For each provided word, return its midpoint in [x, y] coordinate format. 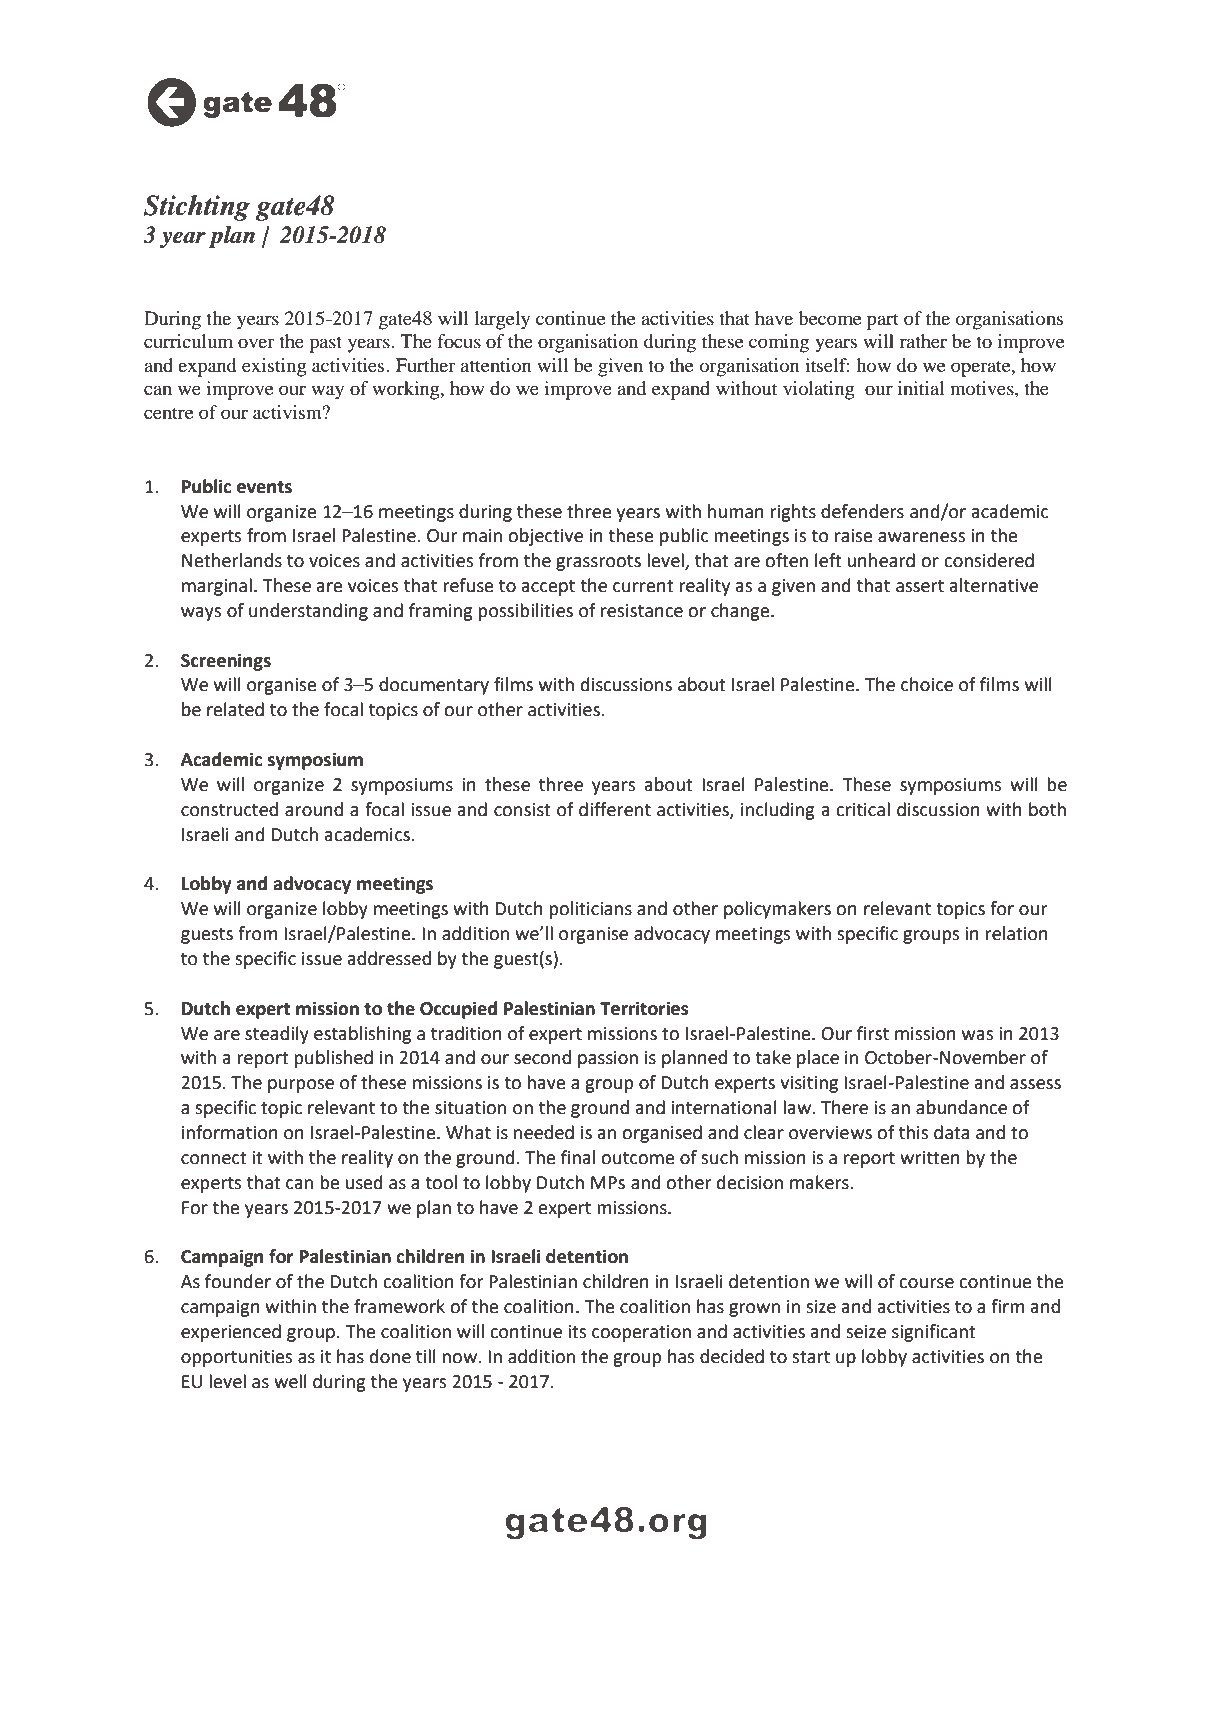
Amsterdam [745, 1567]
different [615, 809]
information [230, 1132]
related [235, 709]
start [811, 1357]
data [951, 1132]
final [578, 1157]
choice [927, 684]
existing [274, 367]
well [290, 1381]
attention [496, 365]
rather [923, 341]
